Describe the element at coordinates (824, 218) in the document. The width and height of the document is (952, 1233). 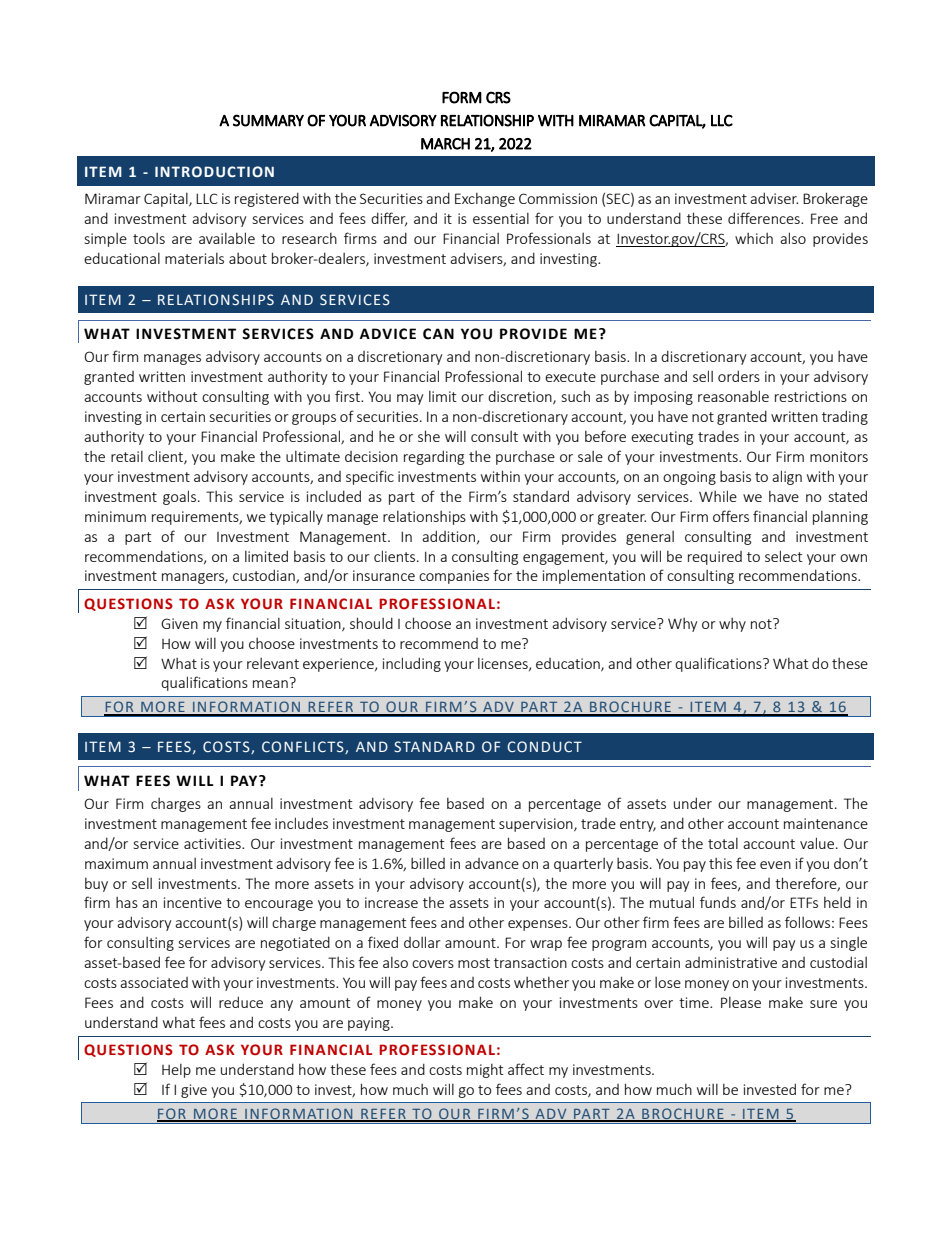
I see `Free` at that location.
